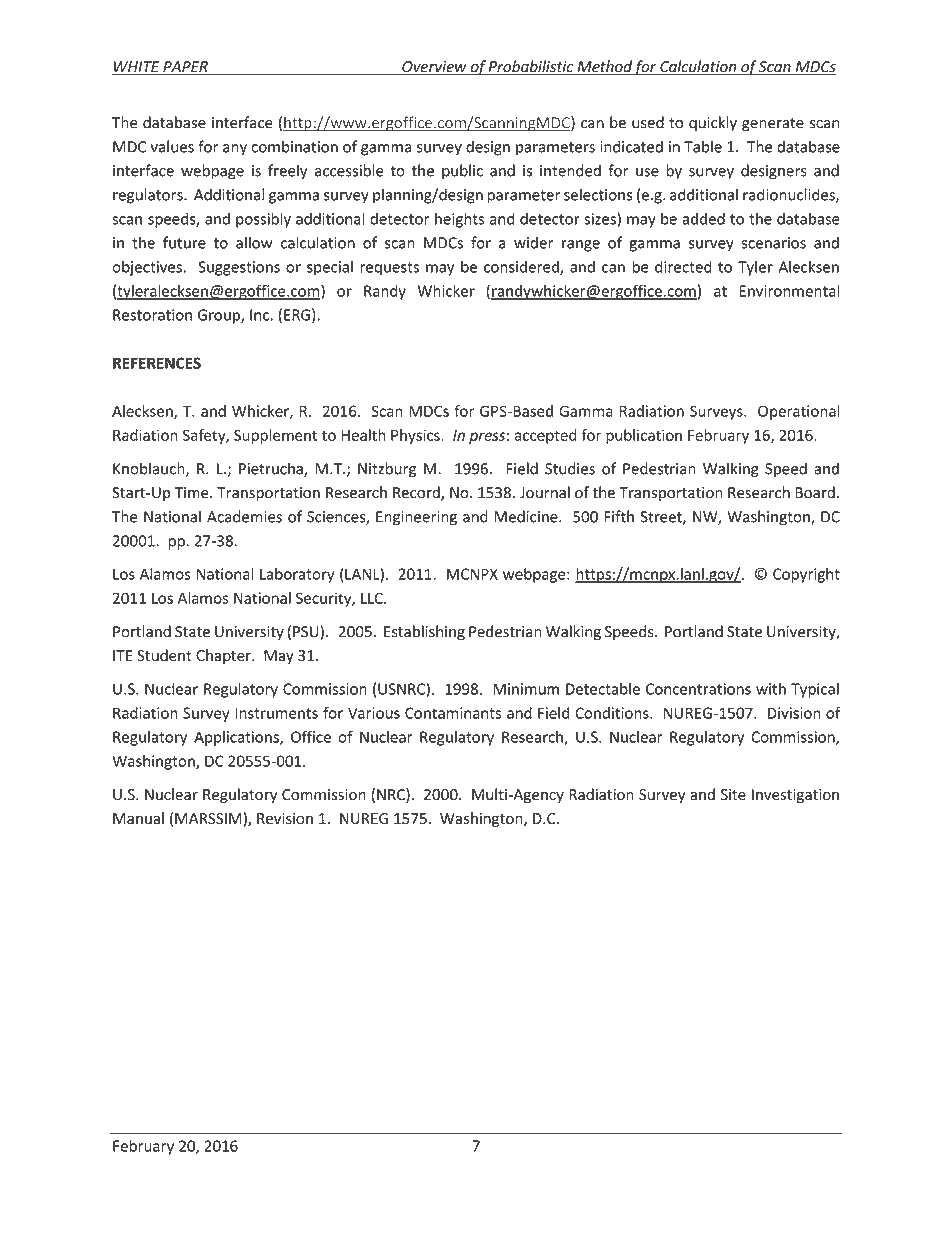 The width and height of the document is (952, 1233). What do you see at coordinates (713, 124) in the document?
I see `quickly` at bounding box center [713, 124].
